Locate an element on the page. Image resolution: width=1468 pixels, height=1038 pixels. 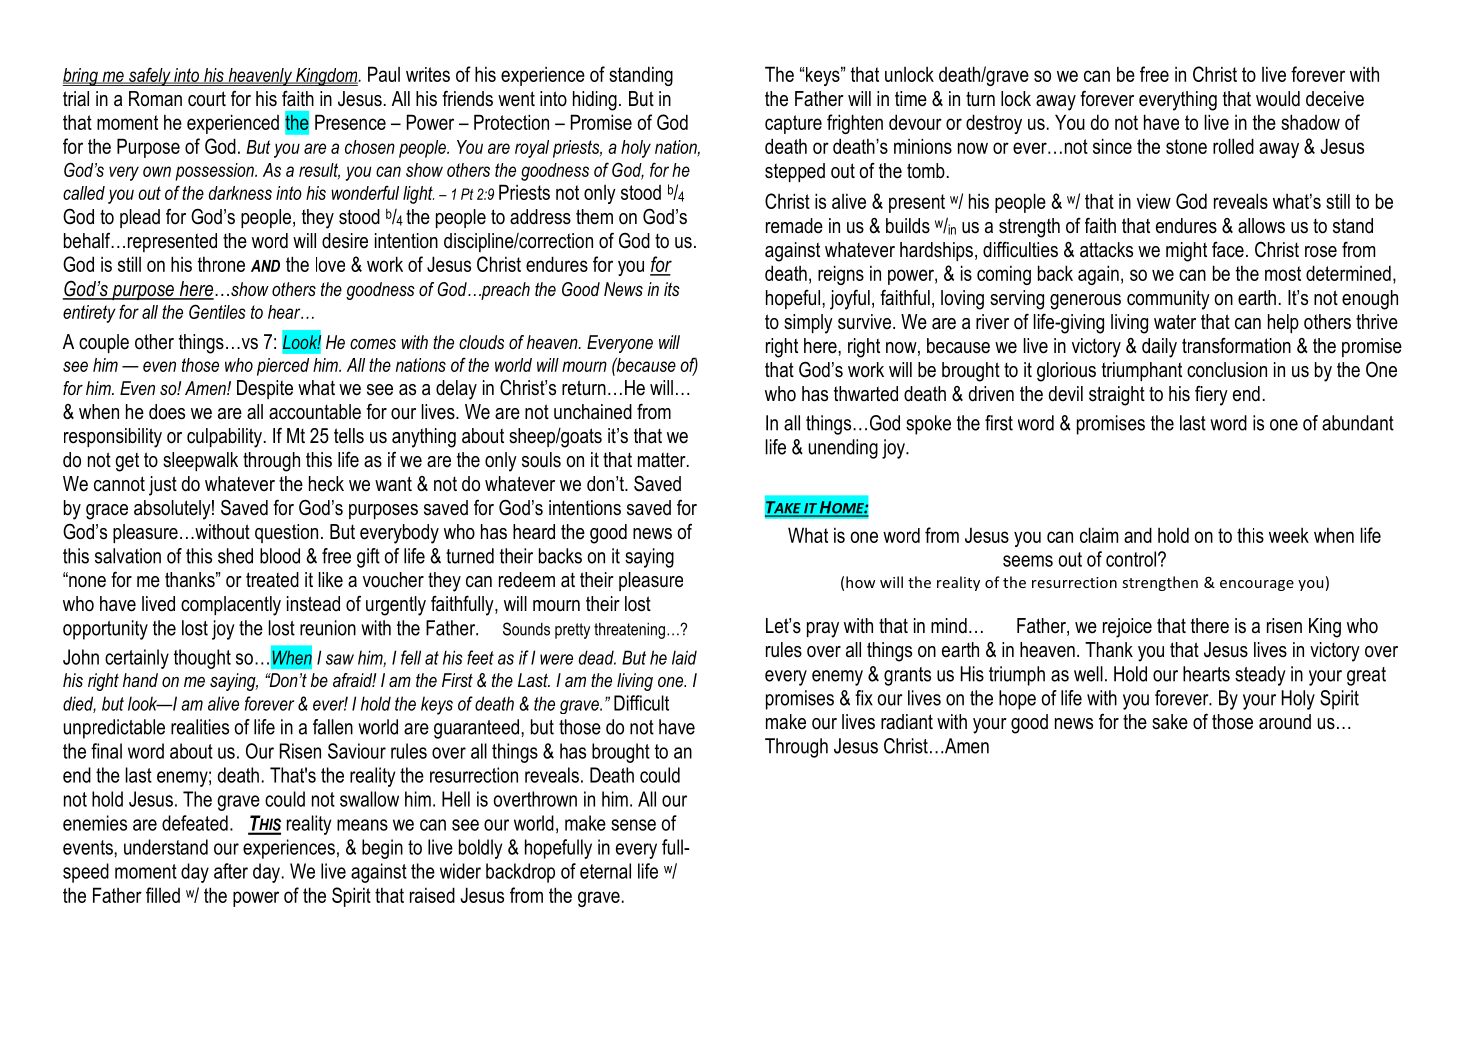
complacently is located at coordinates (231, 606).
